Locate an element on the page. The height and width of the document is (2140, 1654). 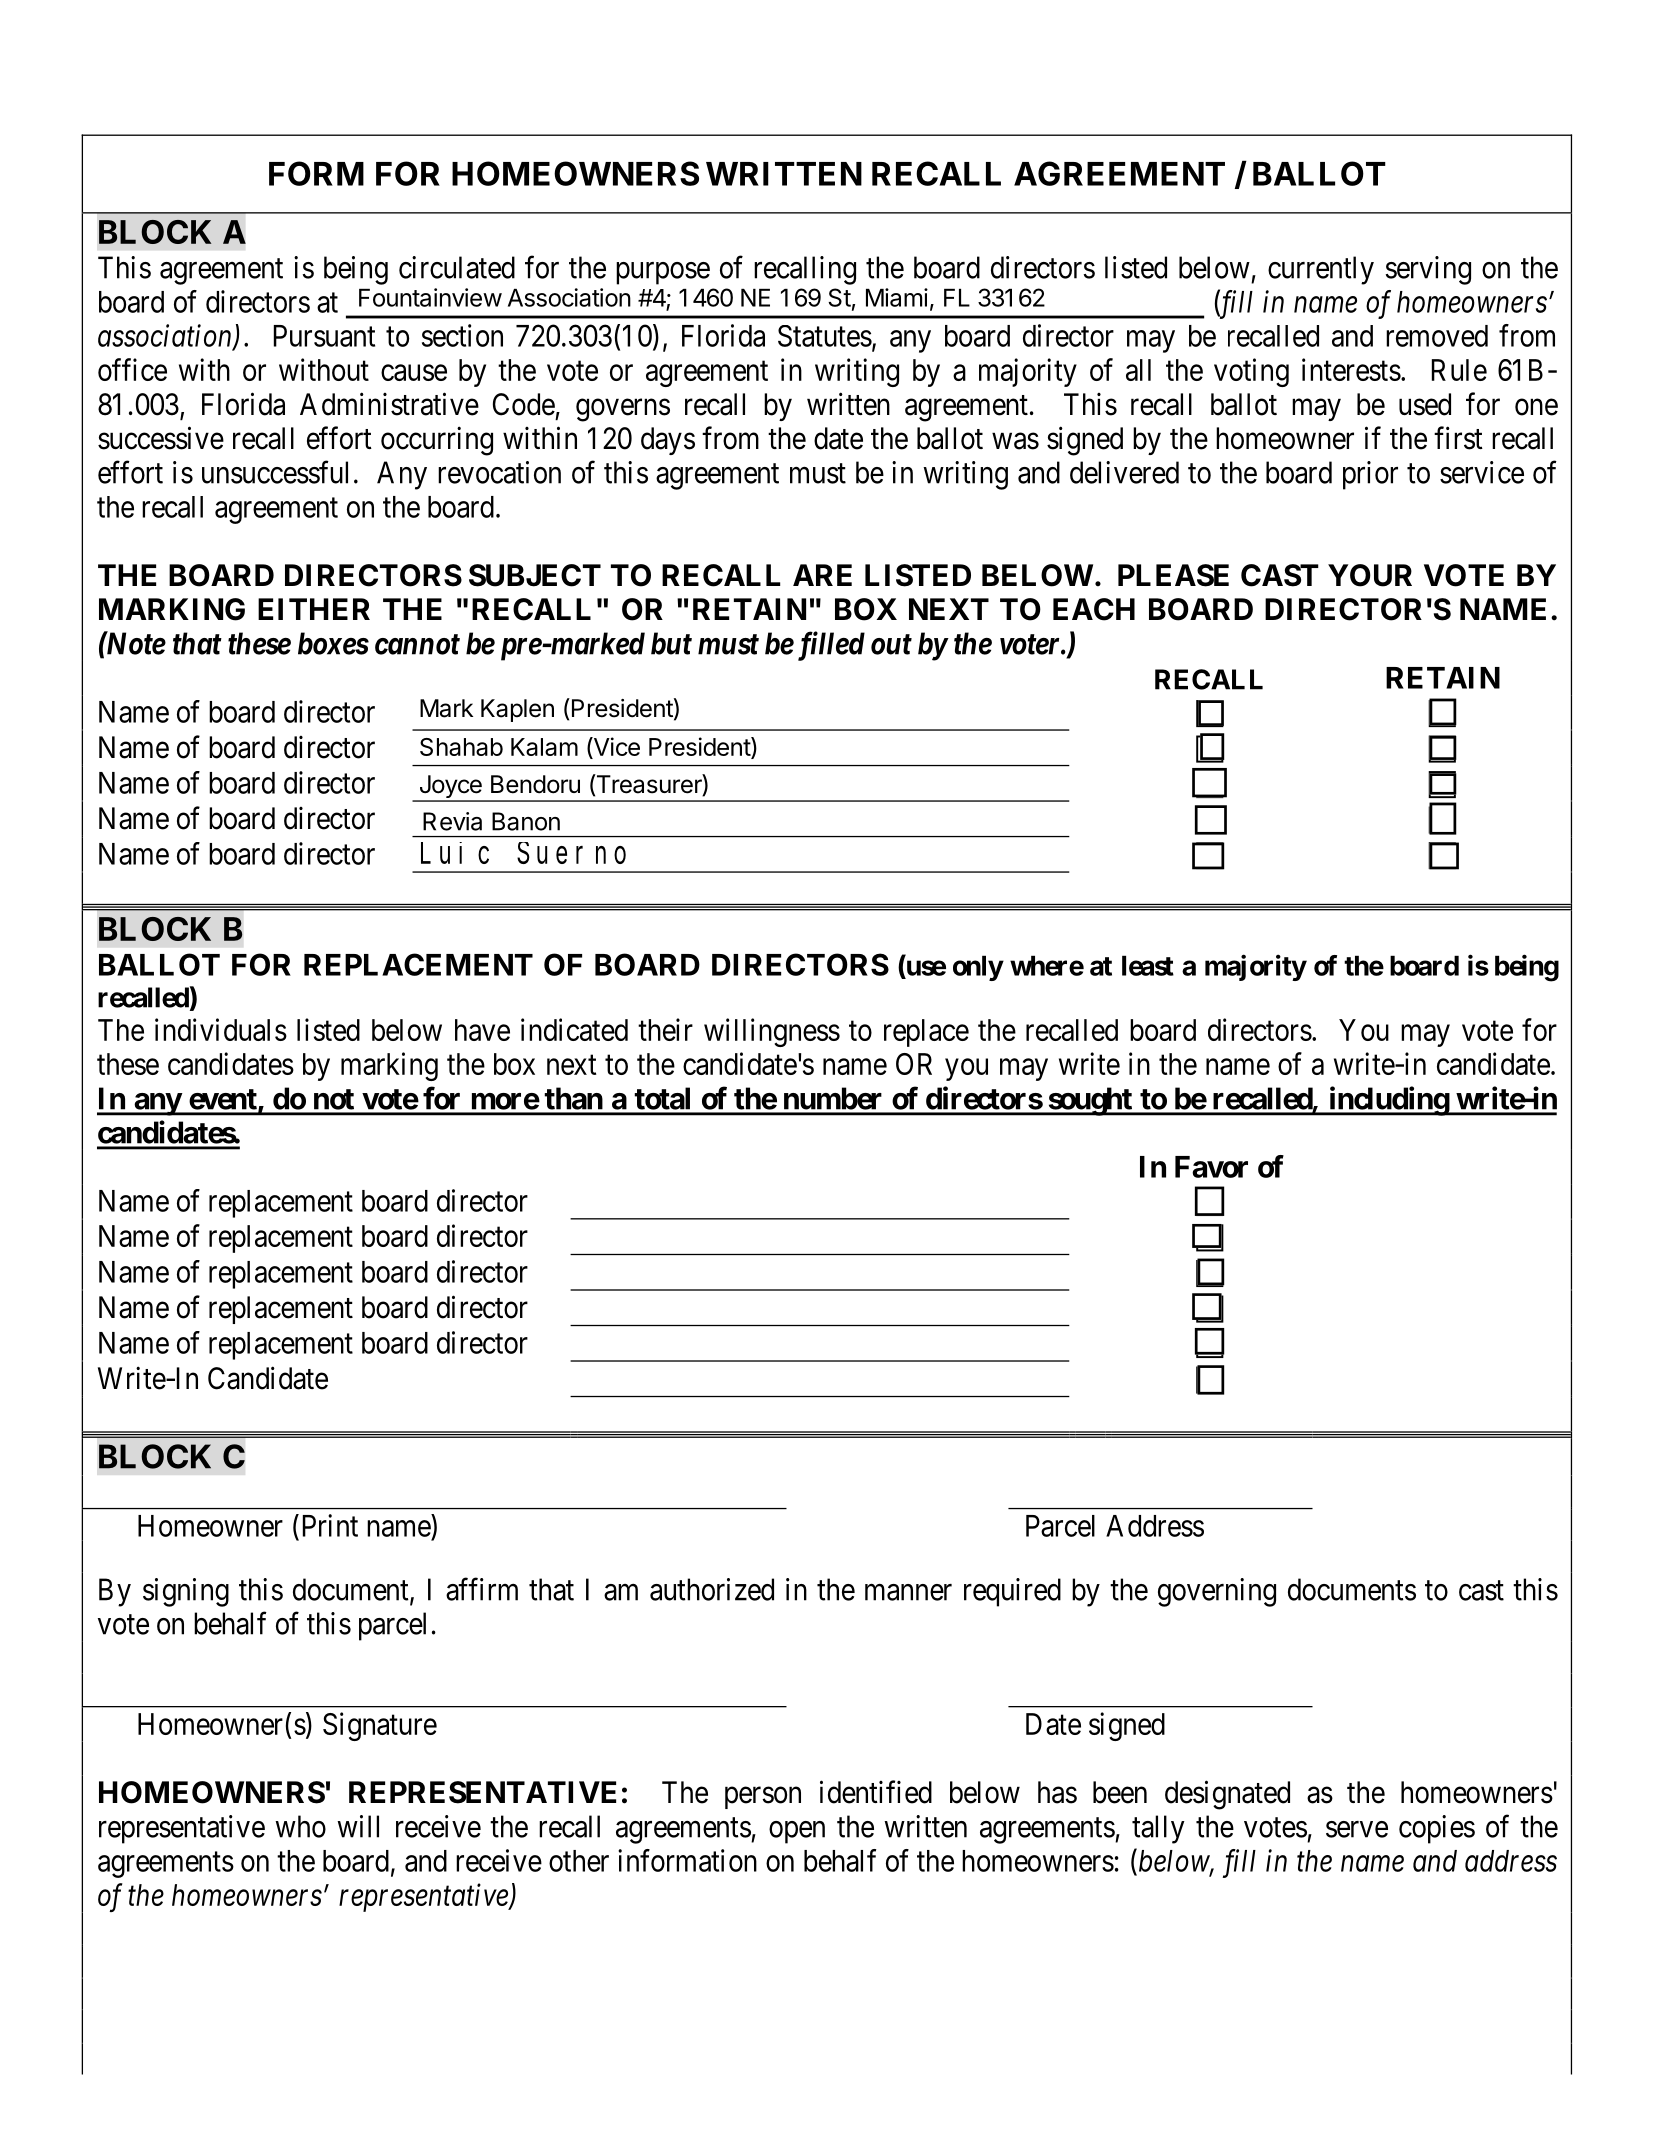
manner is located at coordinates (908, 1592).
